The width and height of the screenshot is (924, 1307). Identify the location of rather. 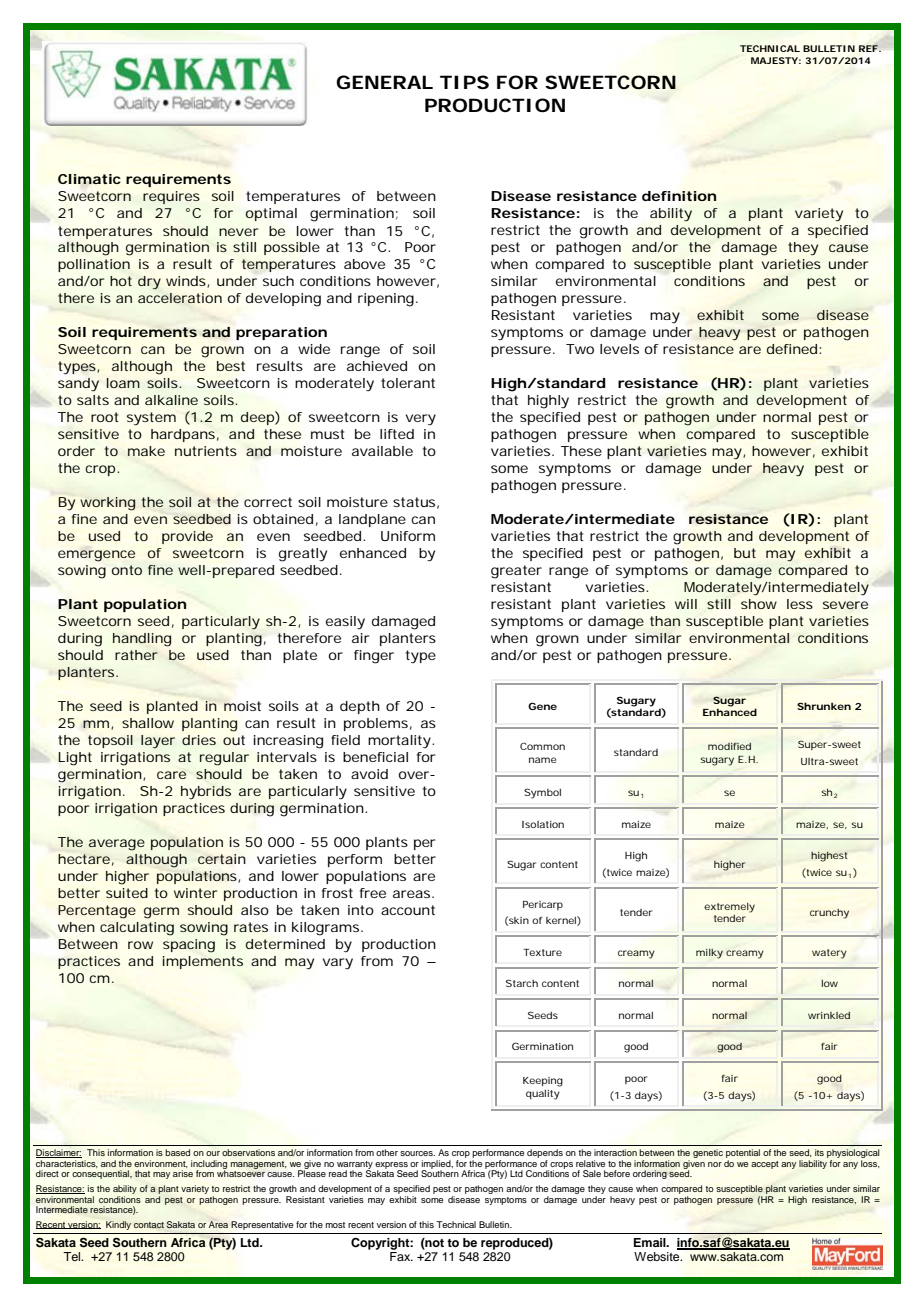
(136, 655).
